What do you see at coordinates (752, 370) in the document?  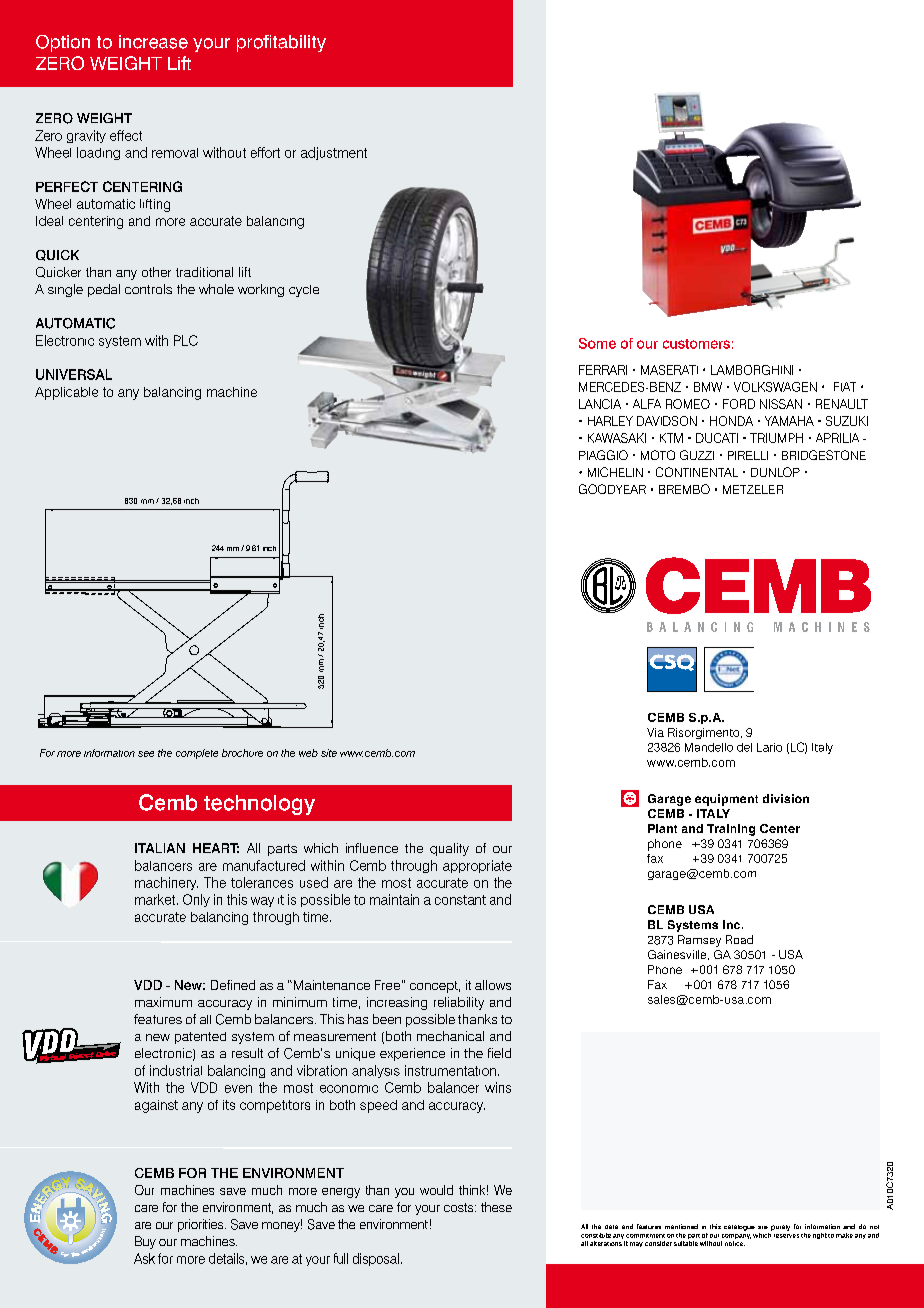 I see `LAMBORGHINI` at bounding box center [752, 370].
